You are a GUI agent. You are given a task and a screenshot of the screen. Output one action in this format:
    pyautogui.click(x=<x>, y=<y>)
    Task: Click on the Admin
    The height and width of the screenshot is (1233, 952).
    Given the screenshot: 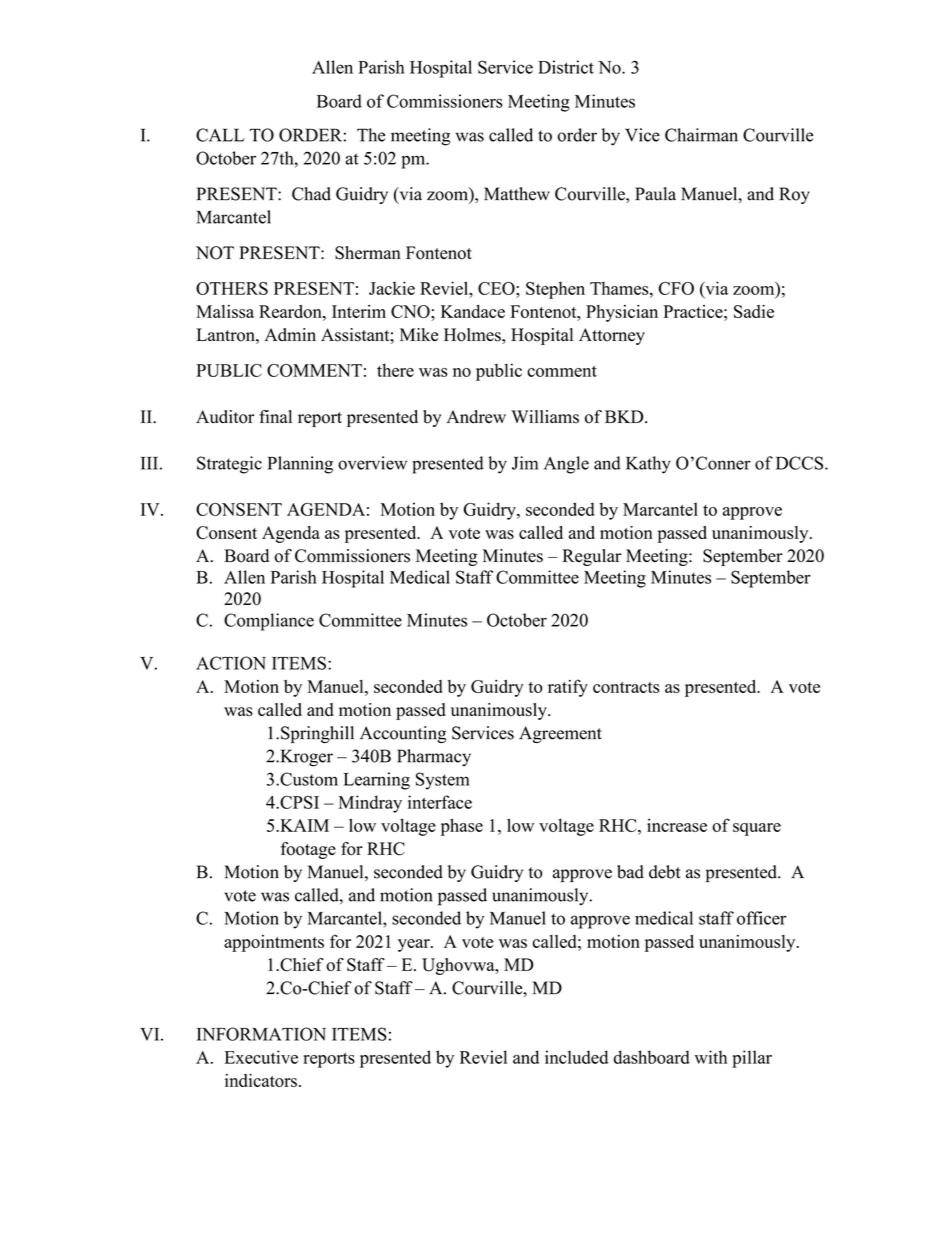 What is the action you would take?
    pyautogui.click(x=290, y=335)
